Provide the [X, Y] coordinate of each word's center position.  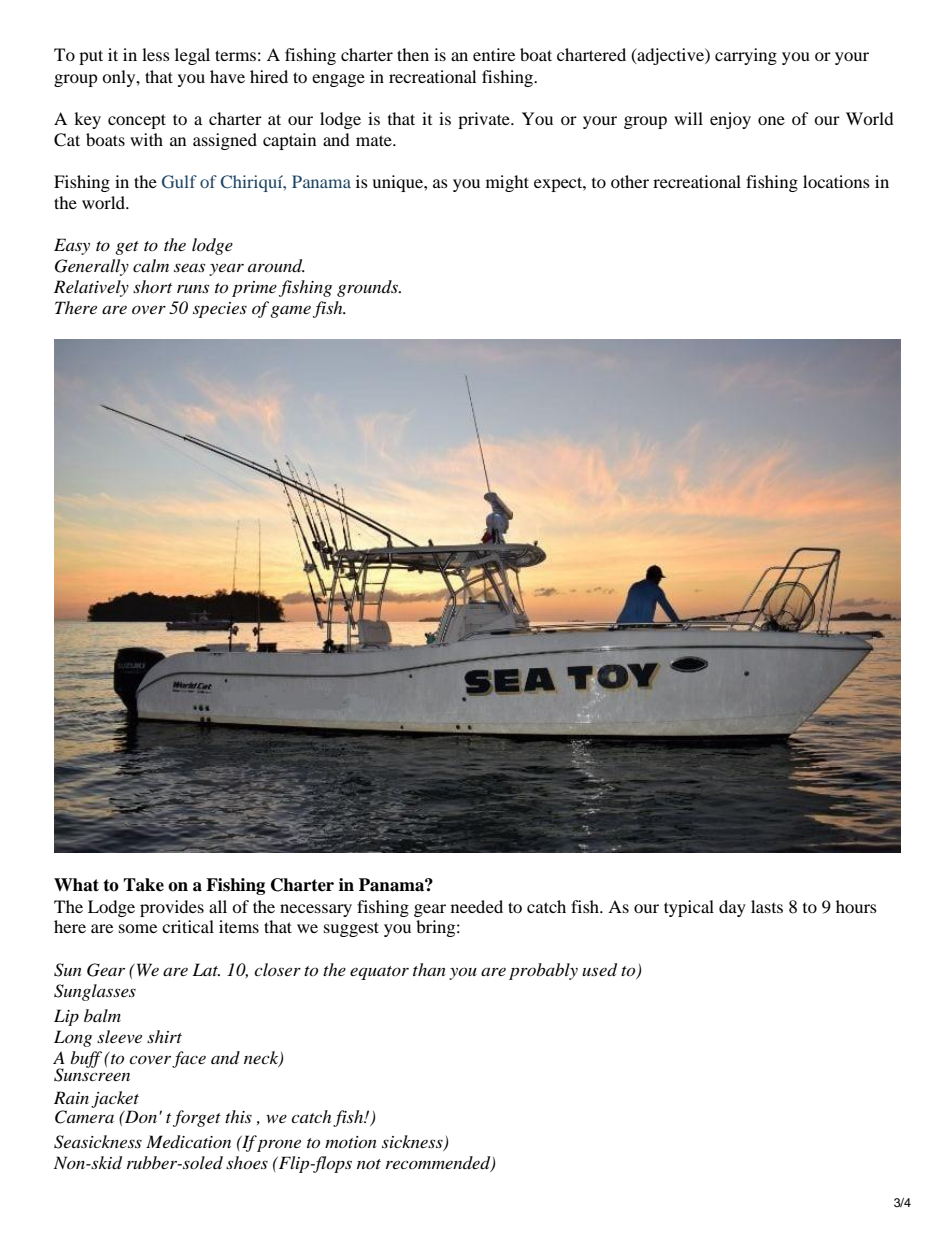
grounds [369, 288]
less [156, 54]
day [732, 908]
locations [836, 181]
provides [172, 908]
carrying [746, 56]
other [630, 181]
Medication [188, 1142]
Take [143, 885]
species [220, 310]
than [429, 969]
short [152, 286]
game [290, 312]
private [485, 120]
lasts [767, 906]
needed [477, 906]
